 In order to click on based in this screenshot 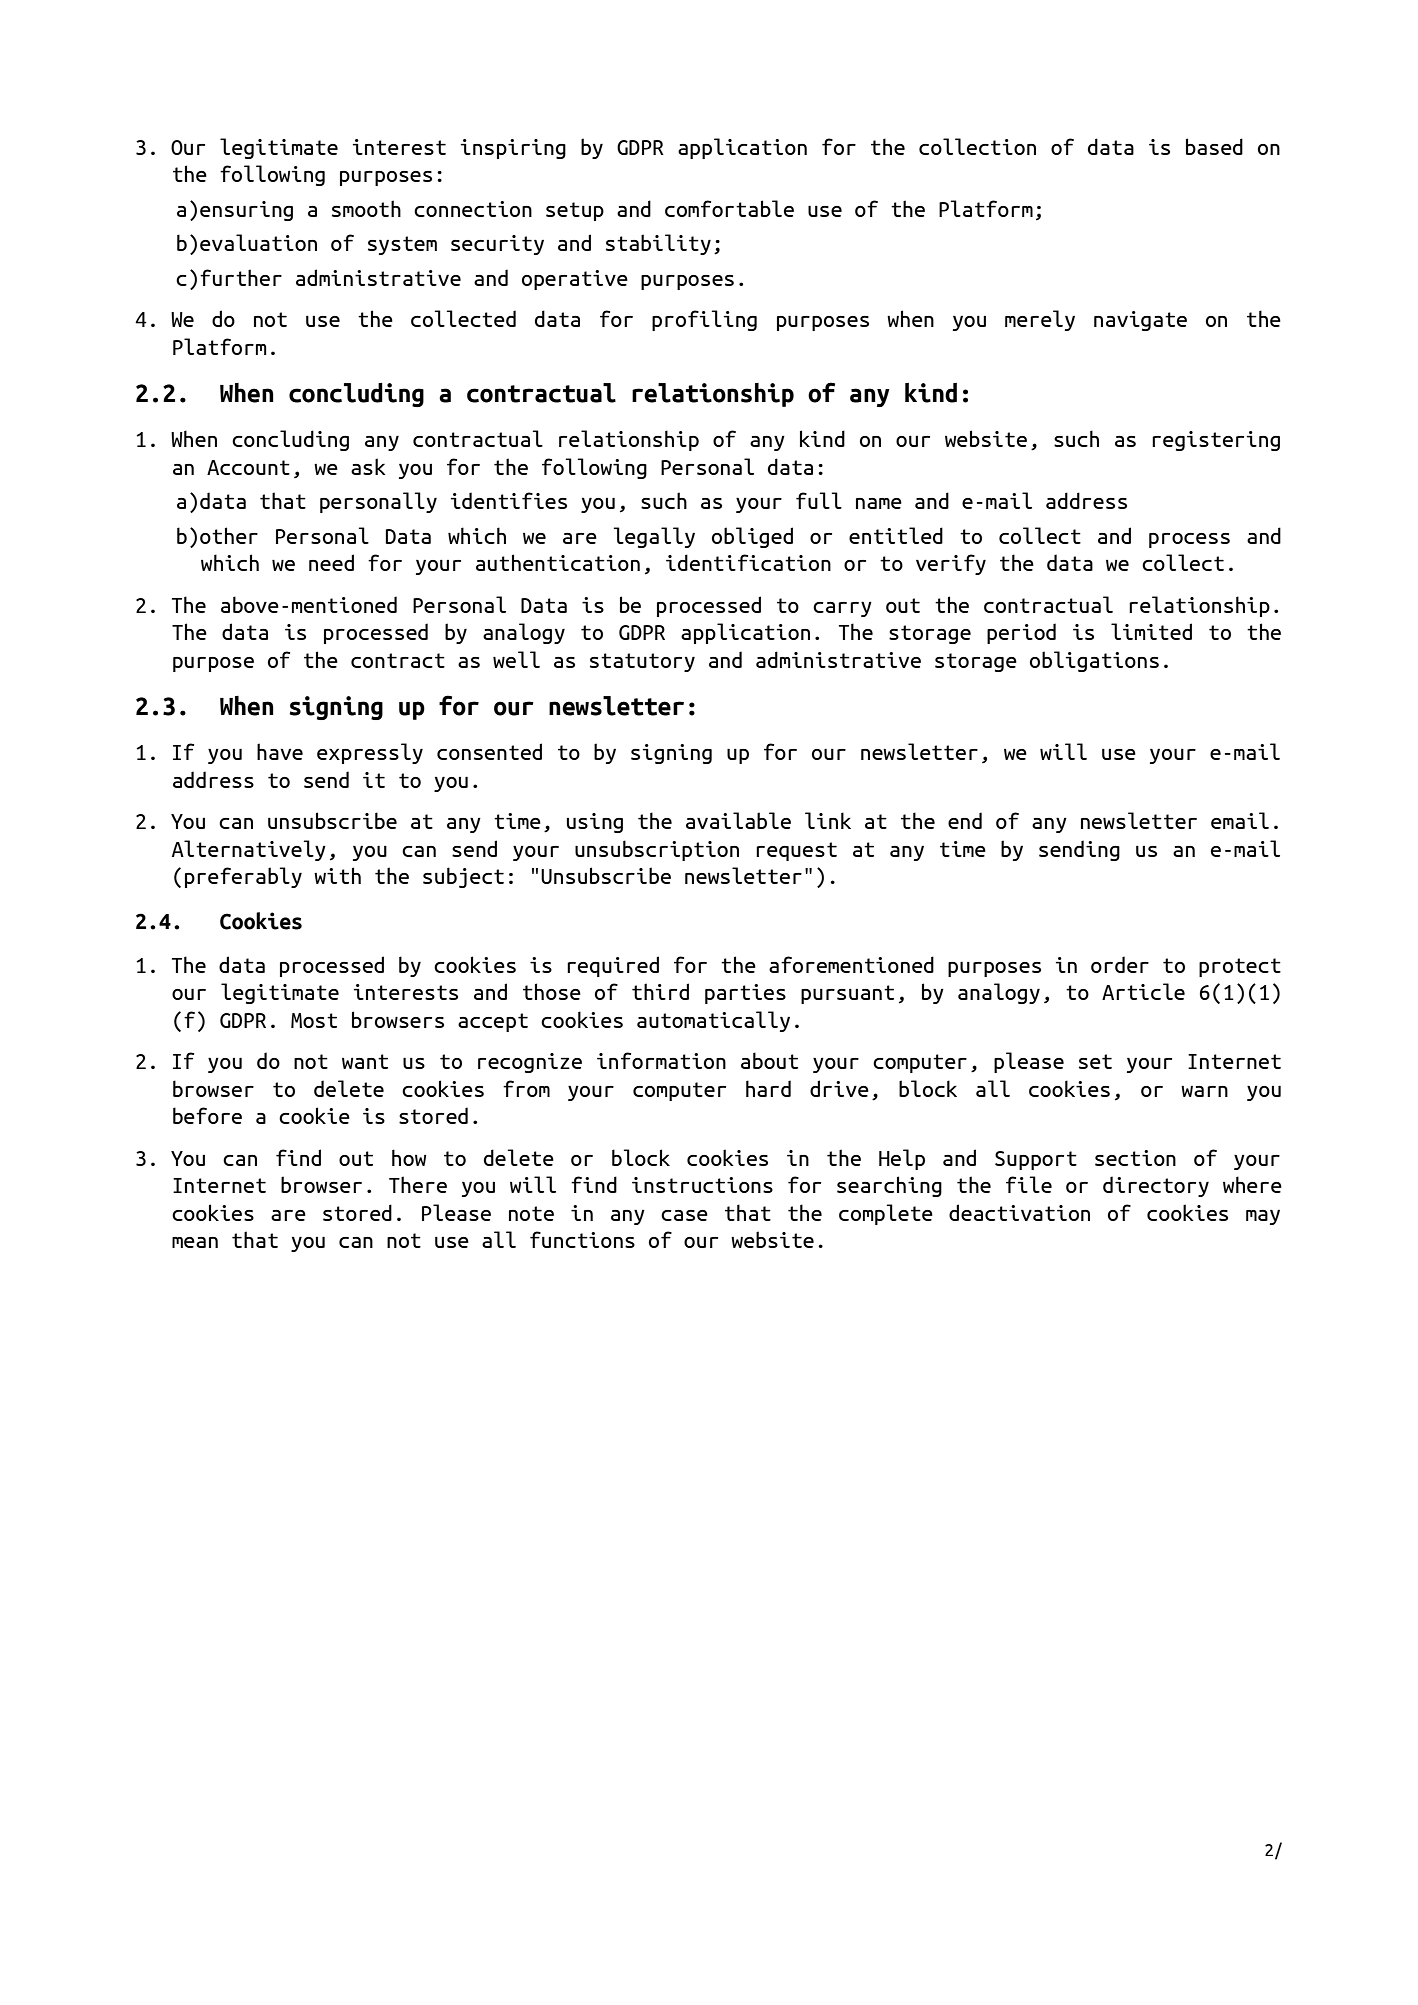, I will do `click(1214, 146)`.
